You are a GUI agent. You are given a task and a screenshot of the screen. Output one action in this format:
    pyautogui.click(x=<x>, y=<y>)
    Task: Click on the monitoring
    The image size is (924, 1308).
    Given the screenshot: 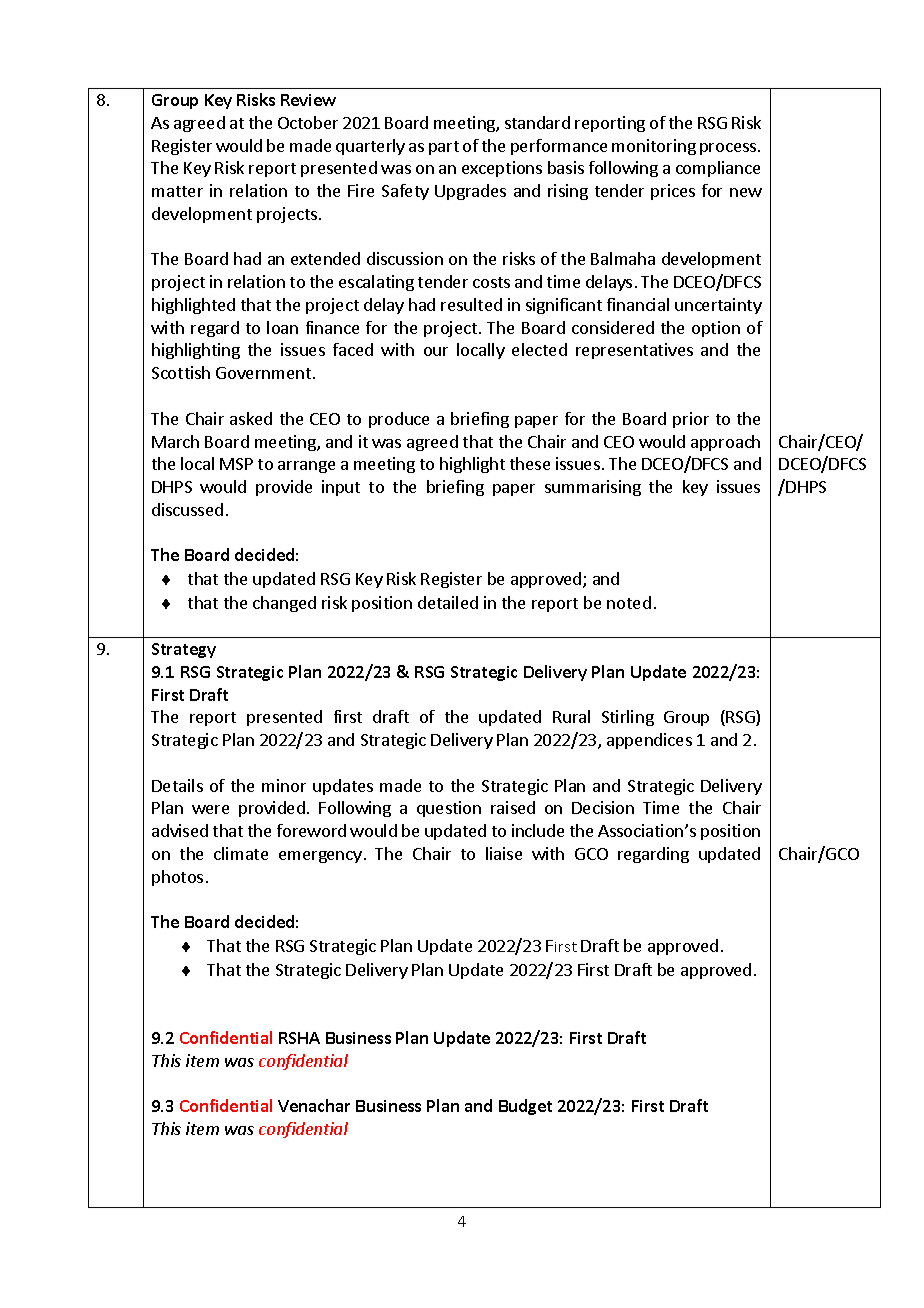 What is the action you would take?
    pyautogui.click(x=654, y=147)
